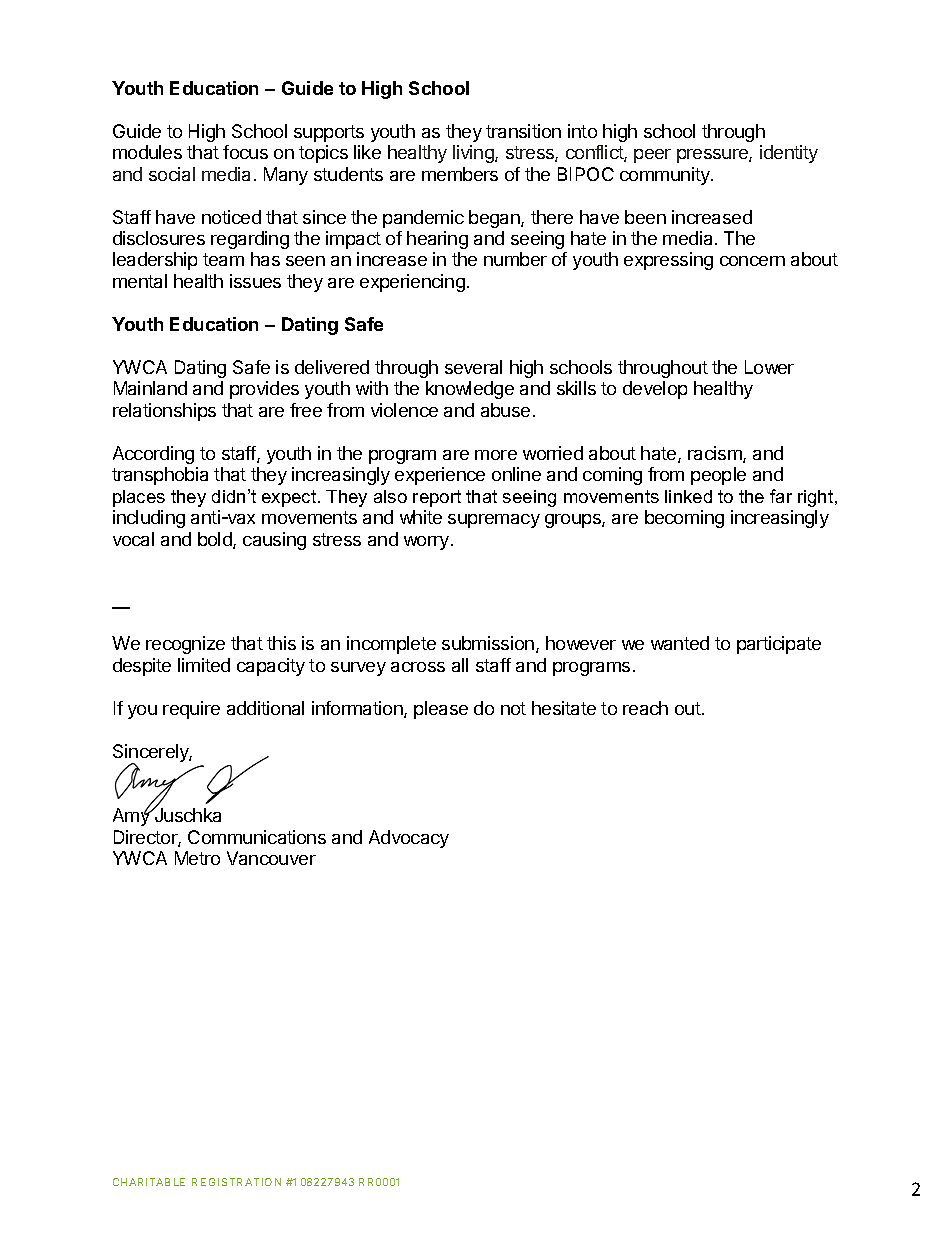  Describe the element at coordinates (645, 708) in the screenshot. I see `reach` at that location.
